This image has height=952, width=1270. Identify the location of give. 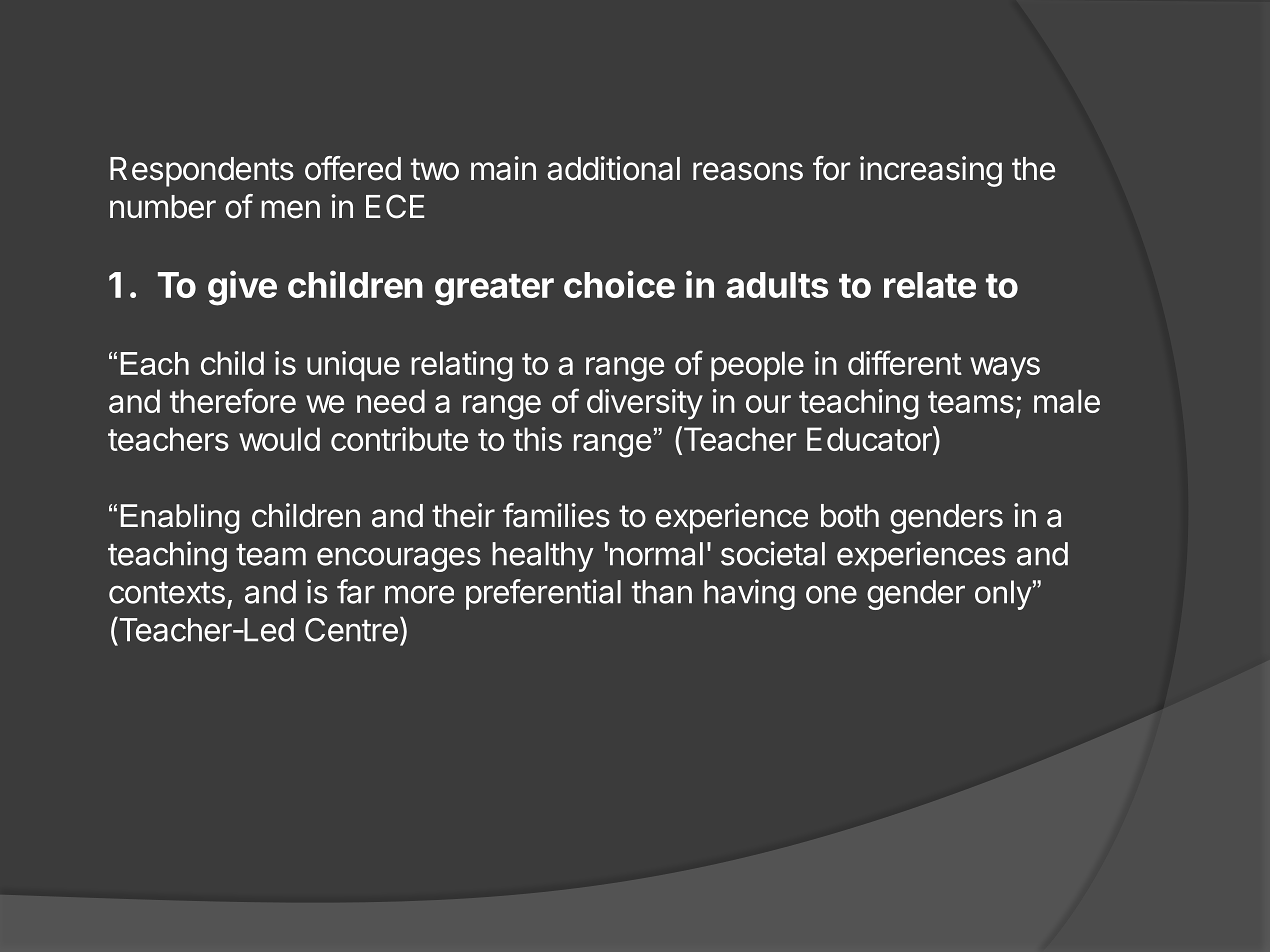
(242, 288).
